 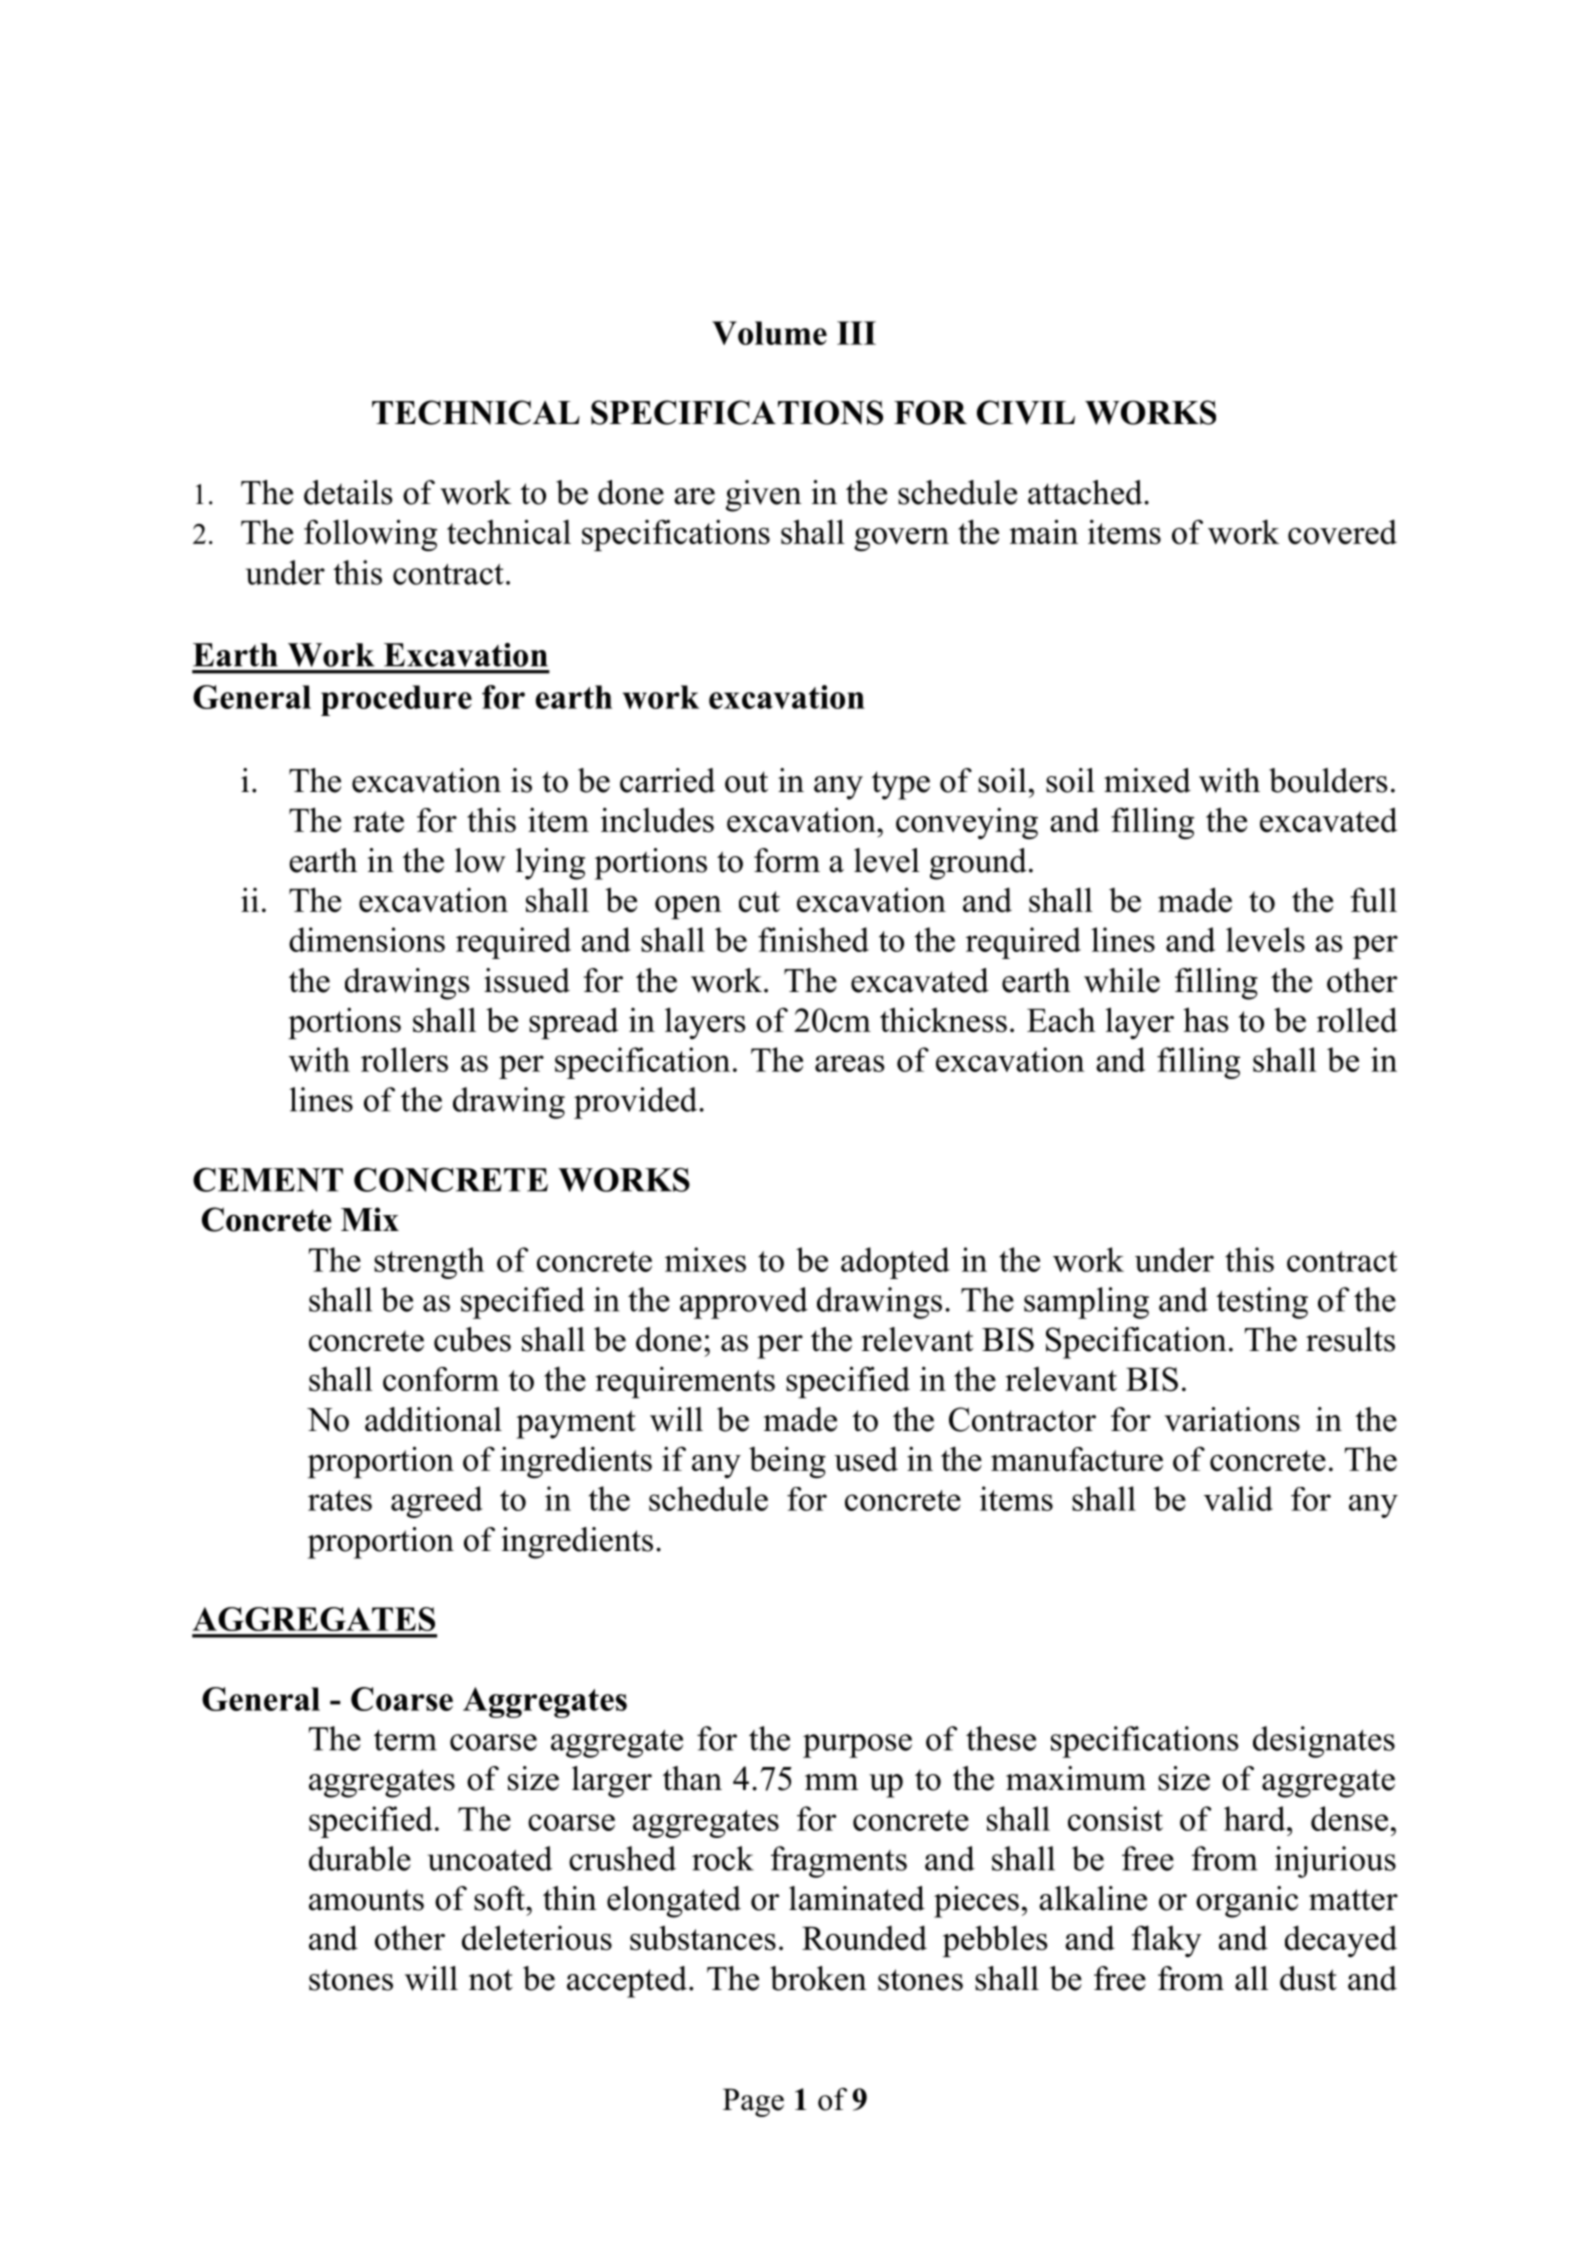 I want to click on attached, so click(x=1086, y=492).
